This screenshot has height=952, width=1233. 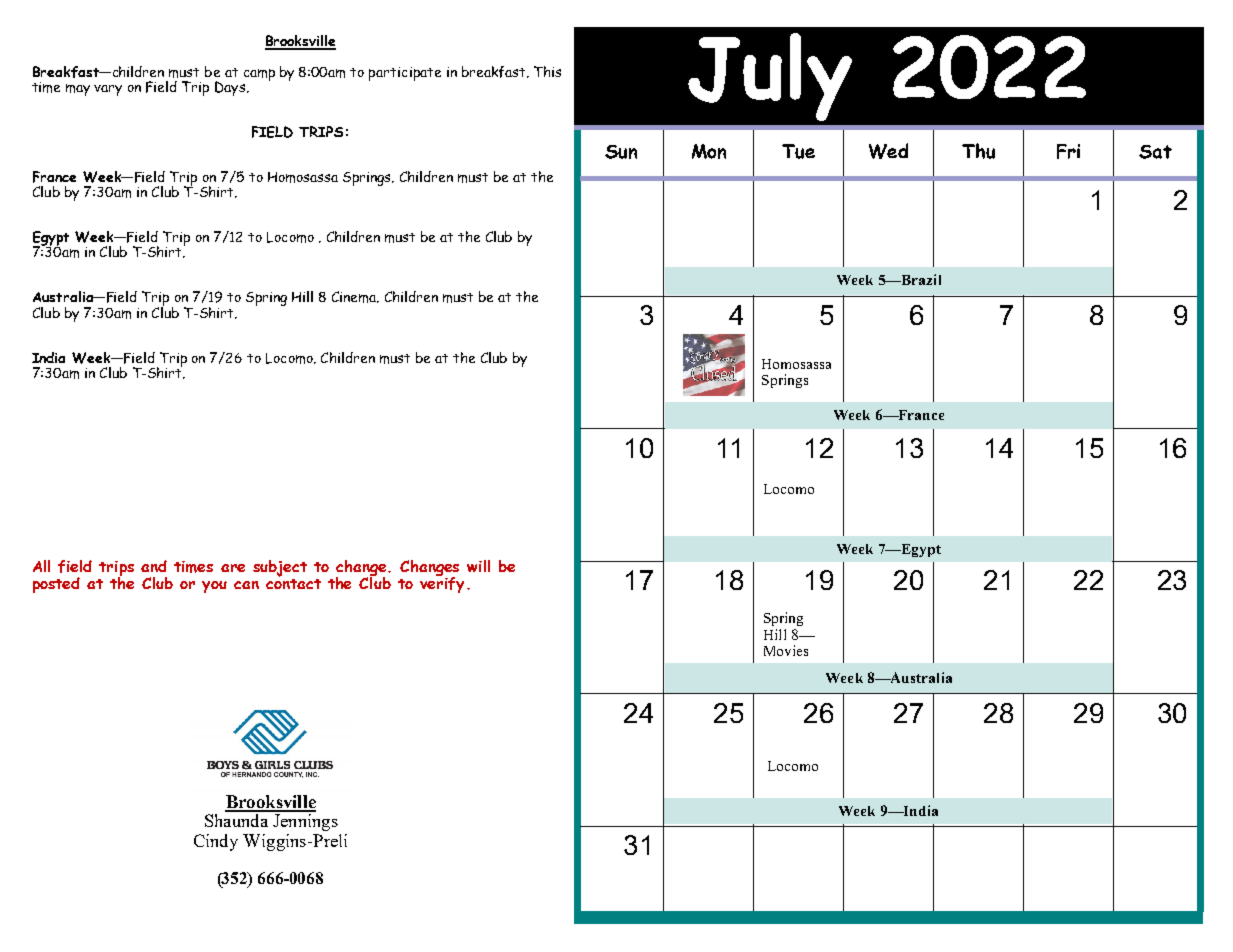 What do you see at coordinates (547, 71) in the screenshot?
I see `This` at bounding box center [547, 71].
